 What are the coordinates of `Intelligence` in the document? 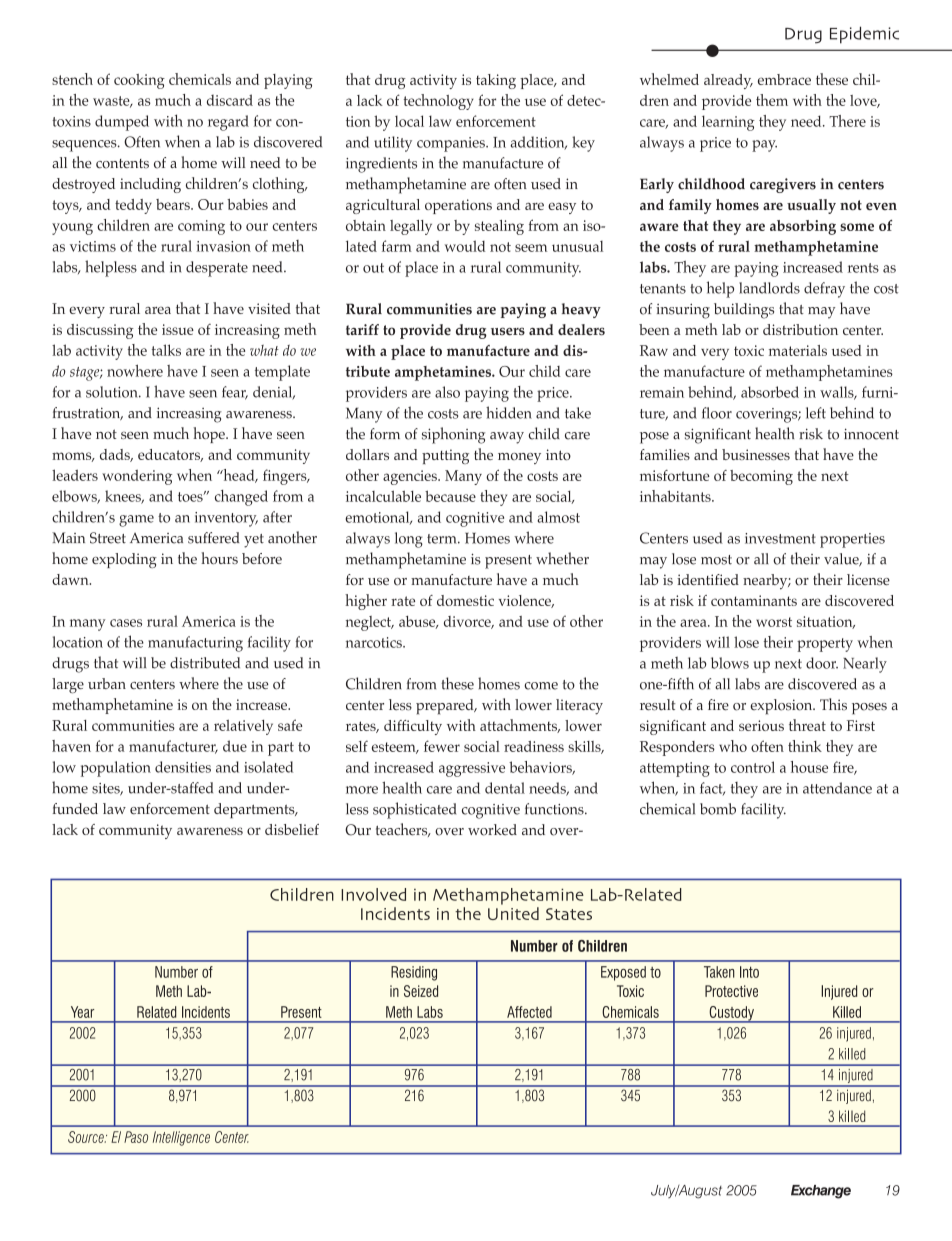 It's located at (181, 1138).
